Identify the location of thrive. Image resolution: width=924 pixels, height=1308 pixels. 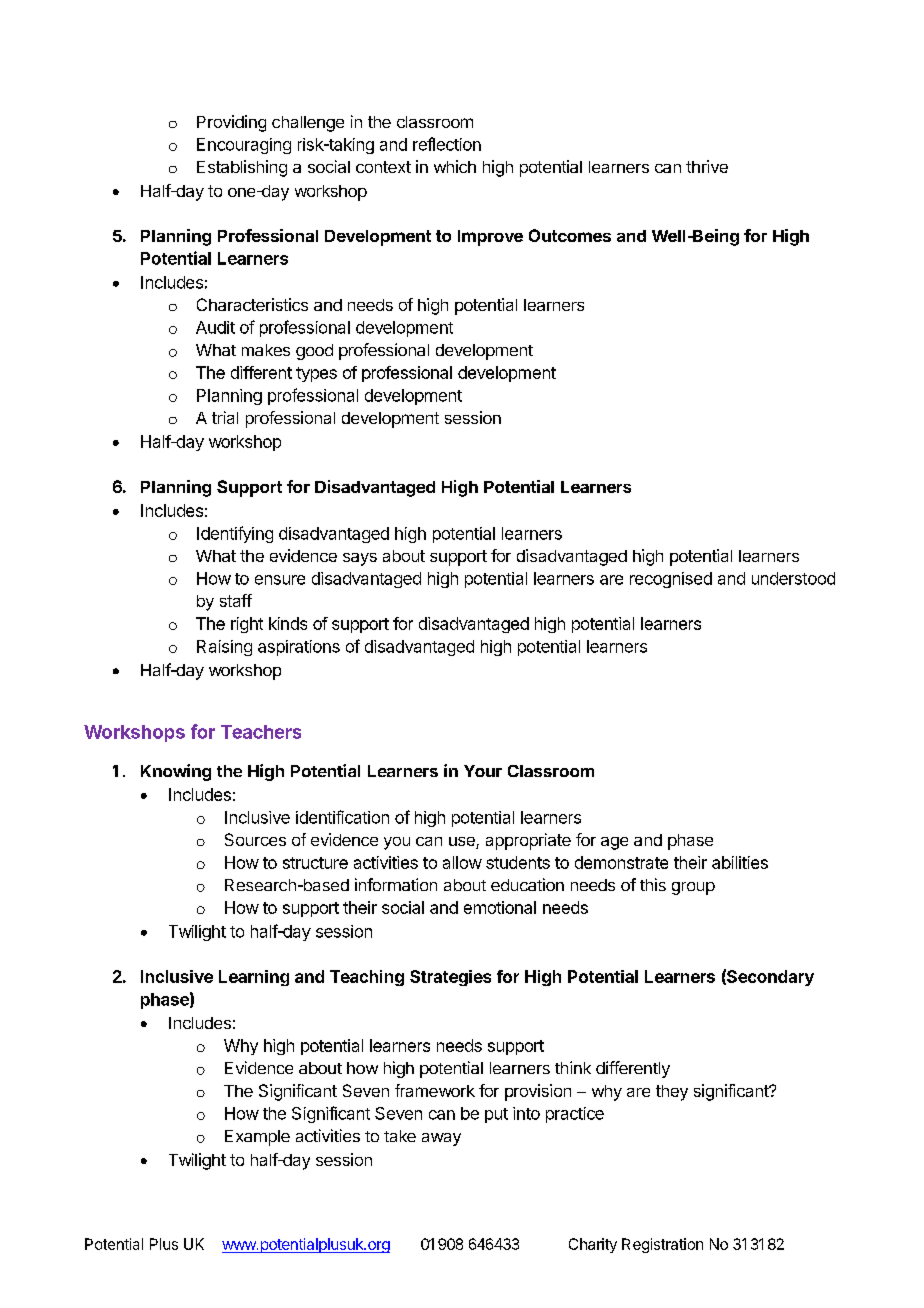
(707, 166).
